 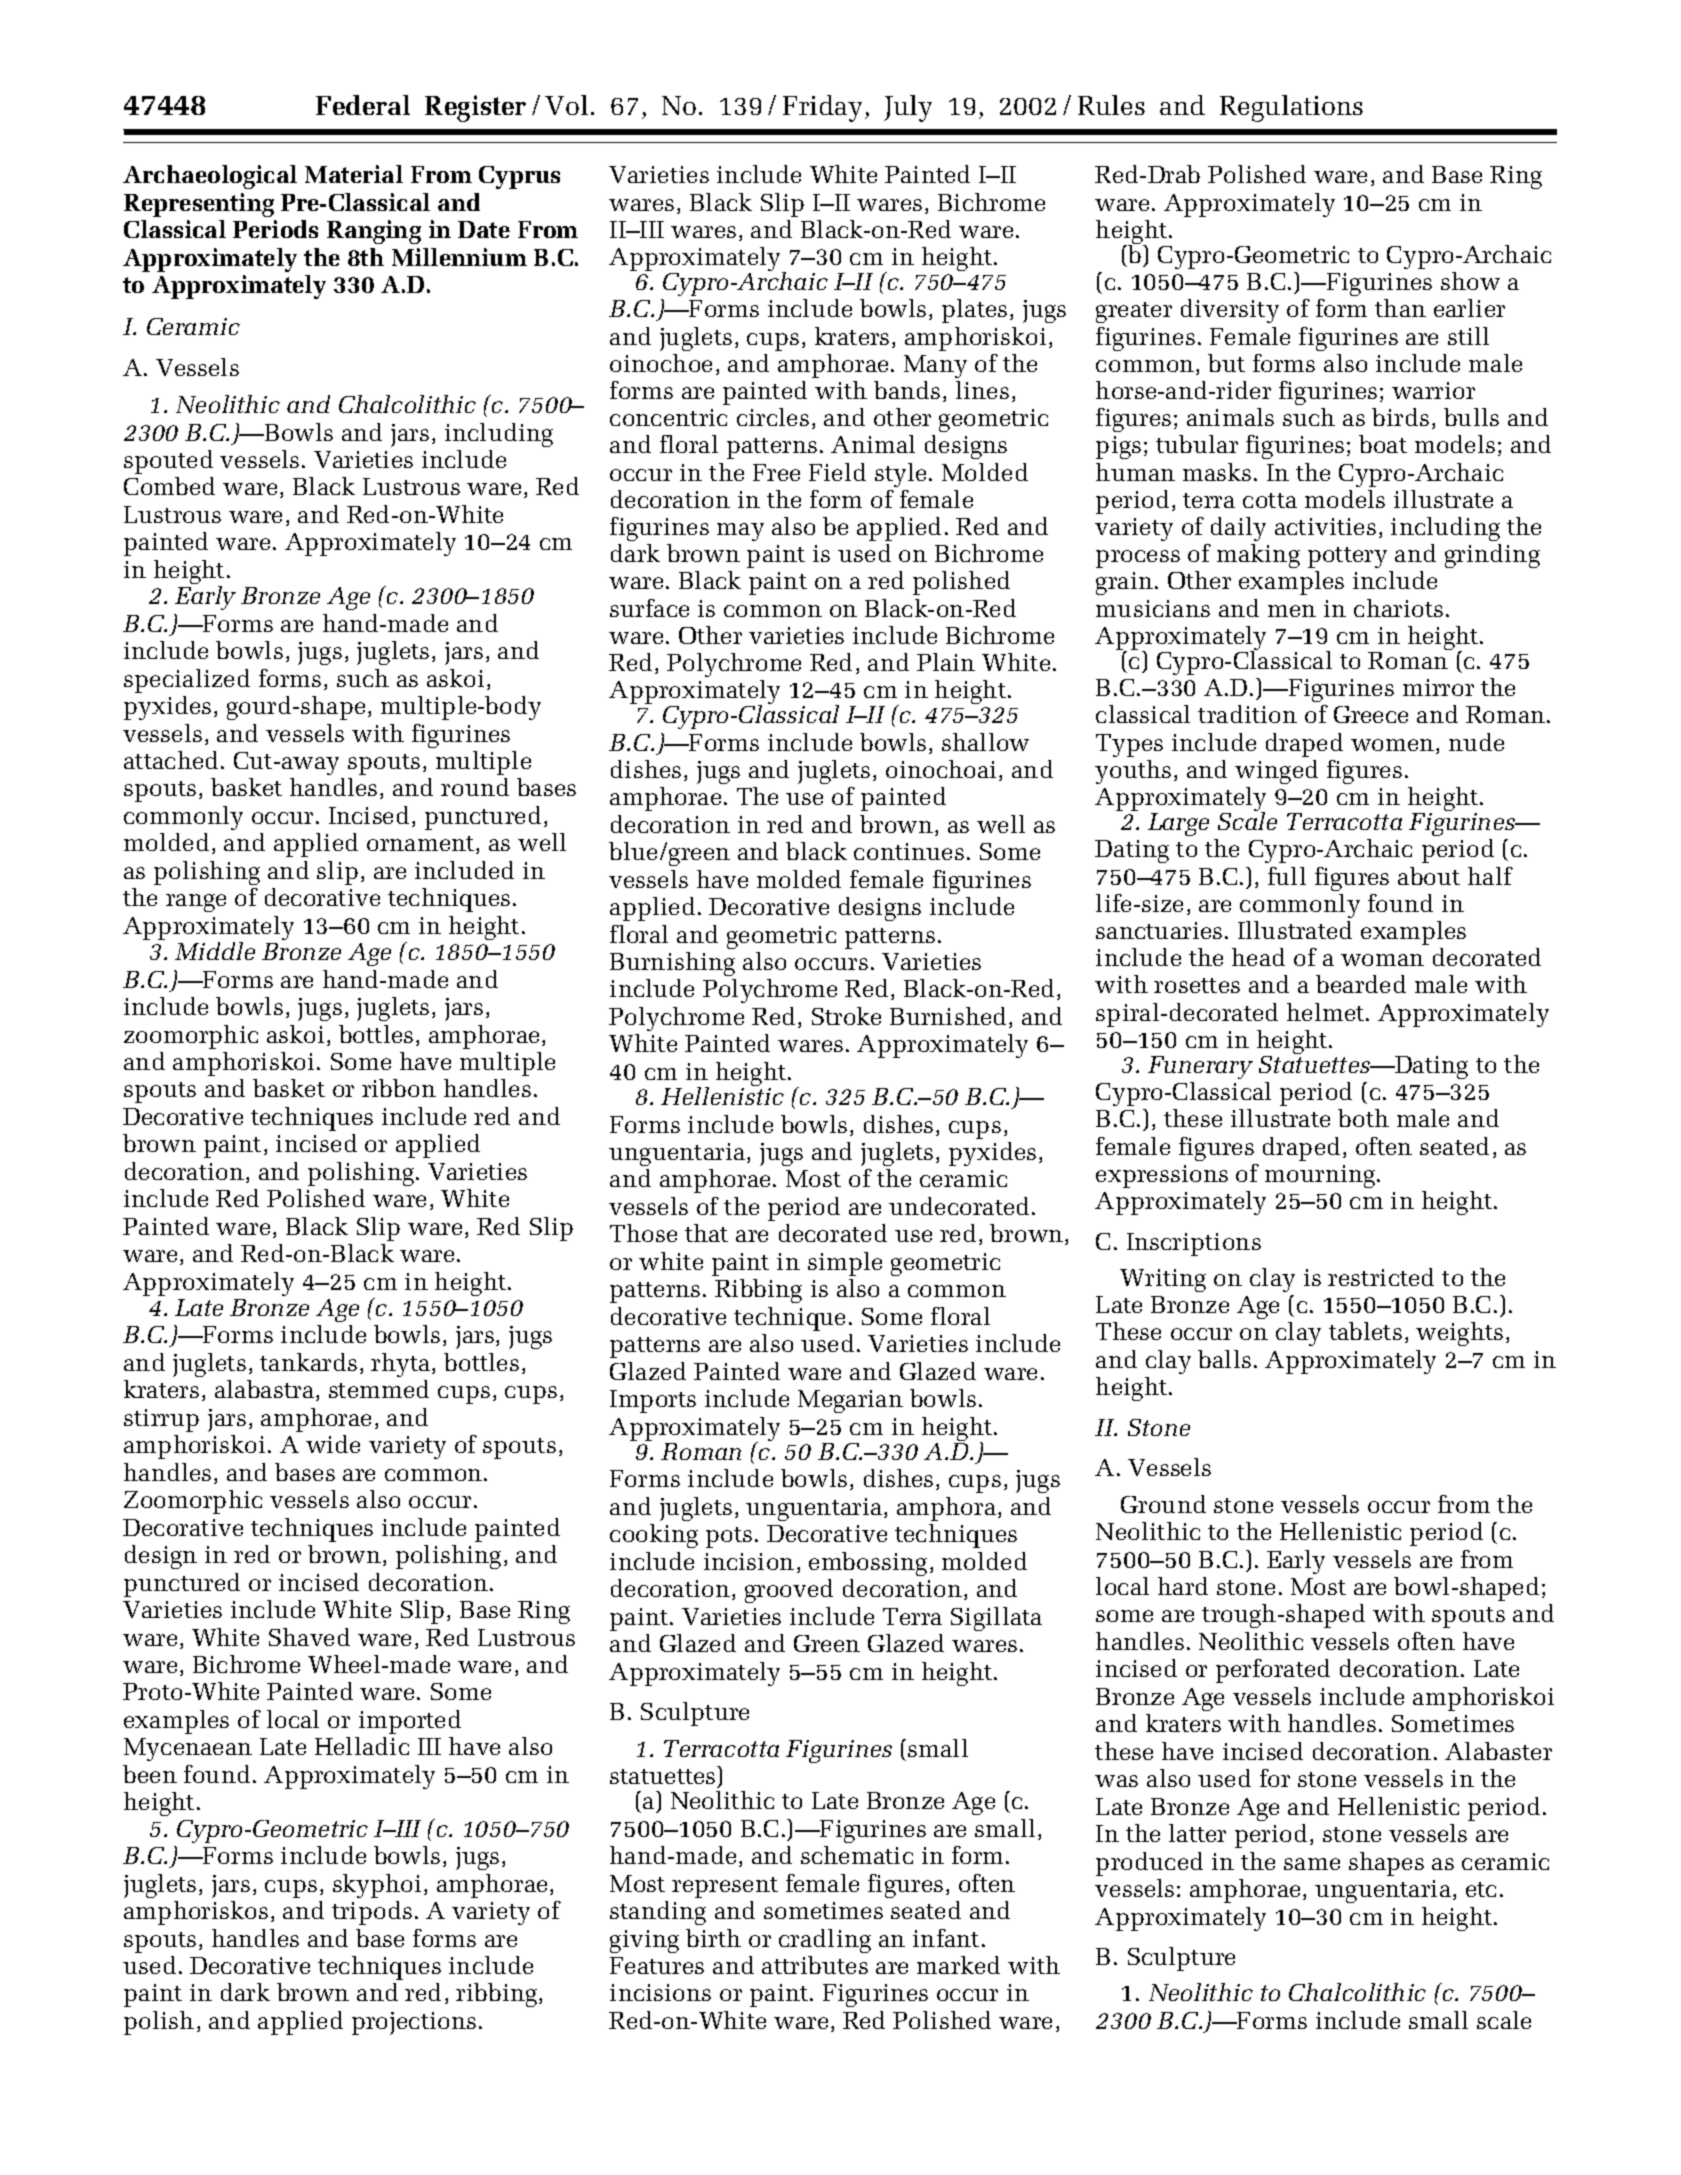 What do you see at coordinates (1291, 108) in the screenshot?
I see `Regulations` at bounding box center [1291, 108].
